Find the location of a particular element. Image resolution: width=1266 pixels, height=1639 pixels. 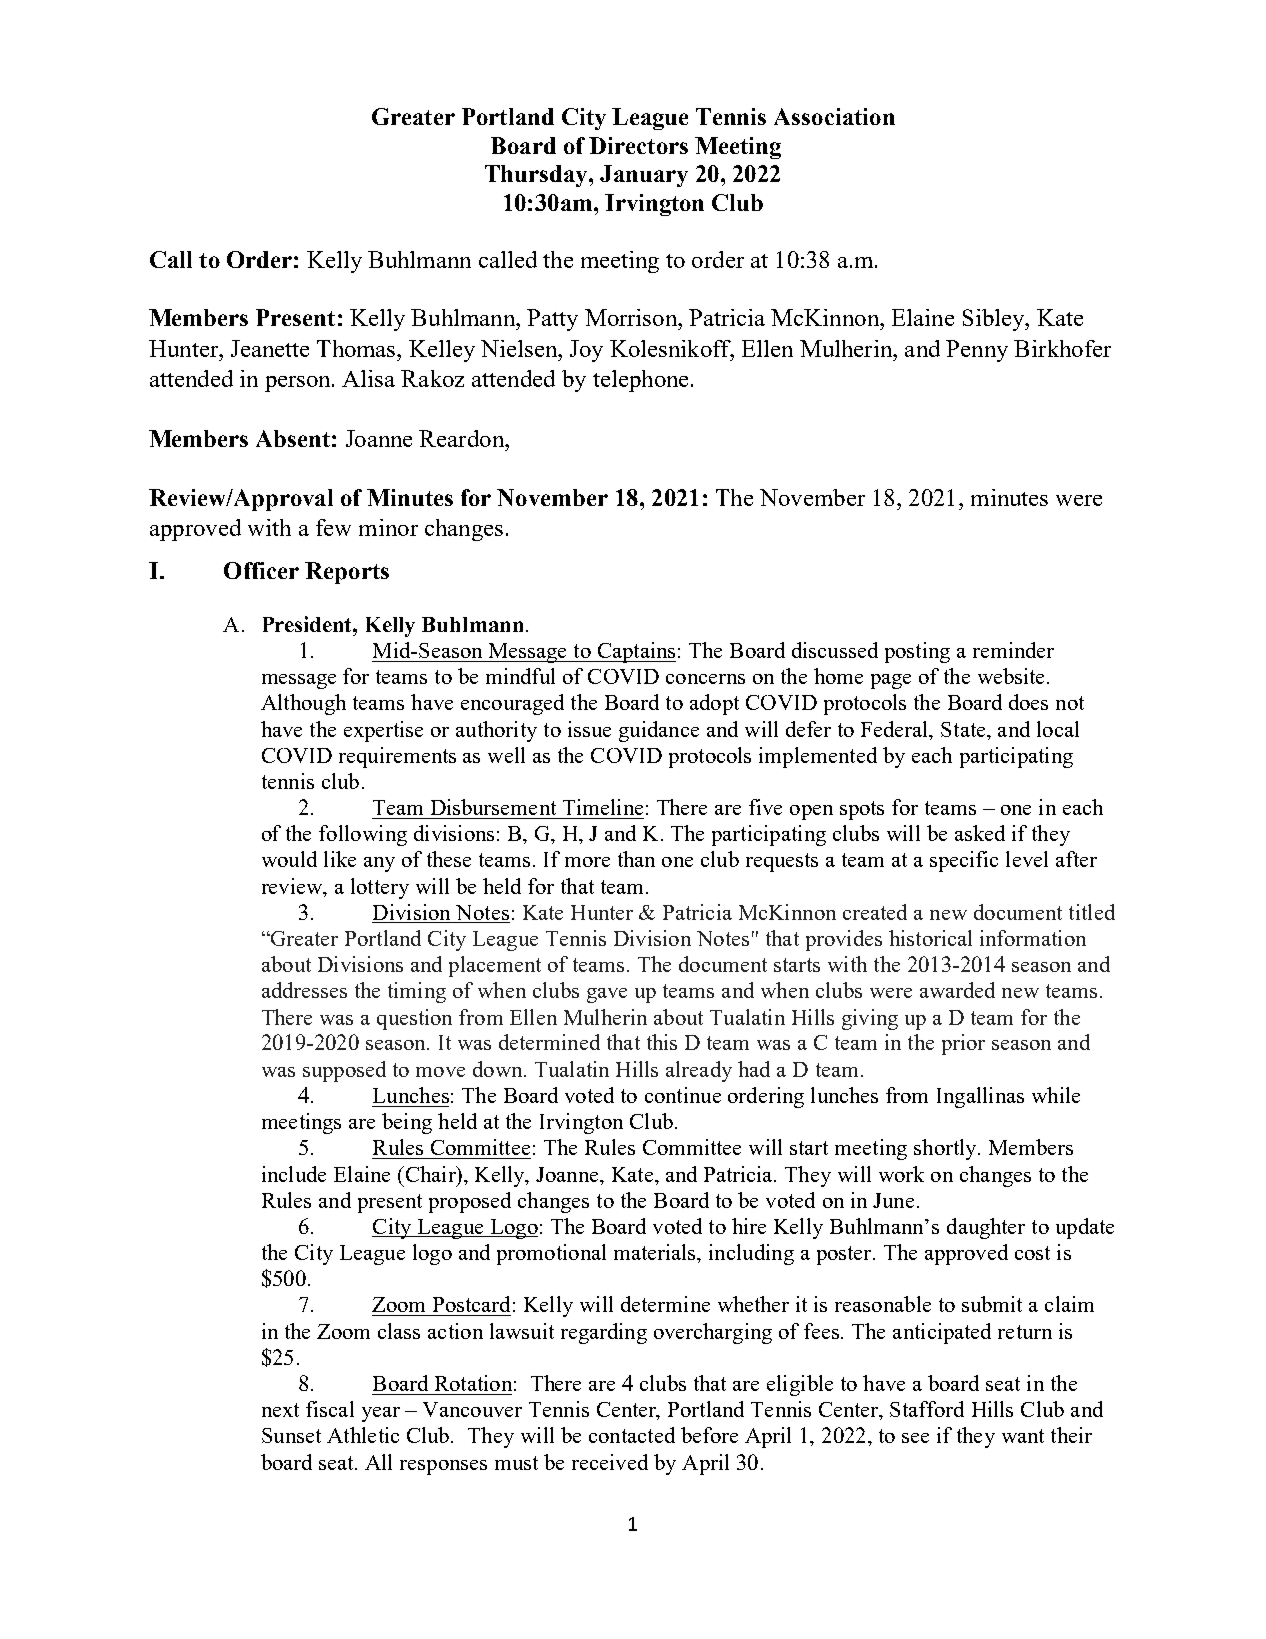

January is located at coordinates (644, 176).
